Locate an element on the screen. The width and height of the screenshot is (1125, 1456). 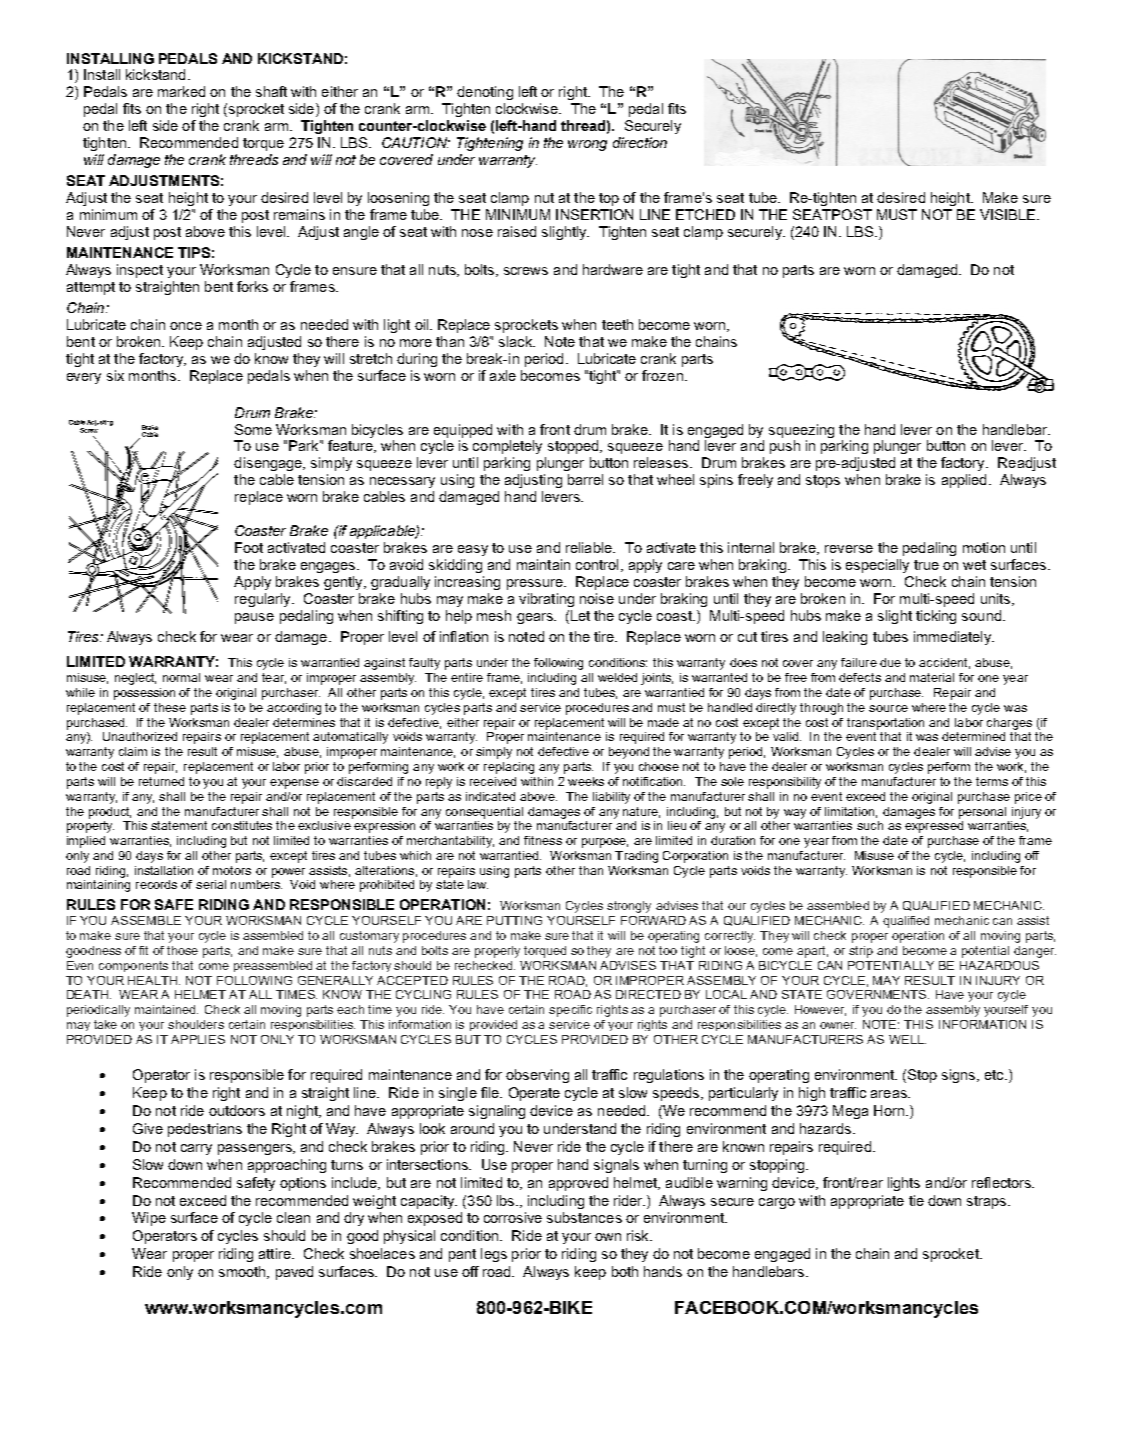
PUTTING is located at coordinates (514, 920).
